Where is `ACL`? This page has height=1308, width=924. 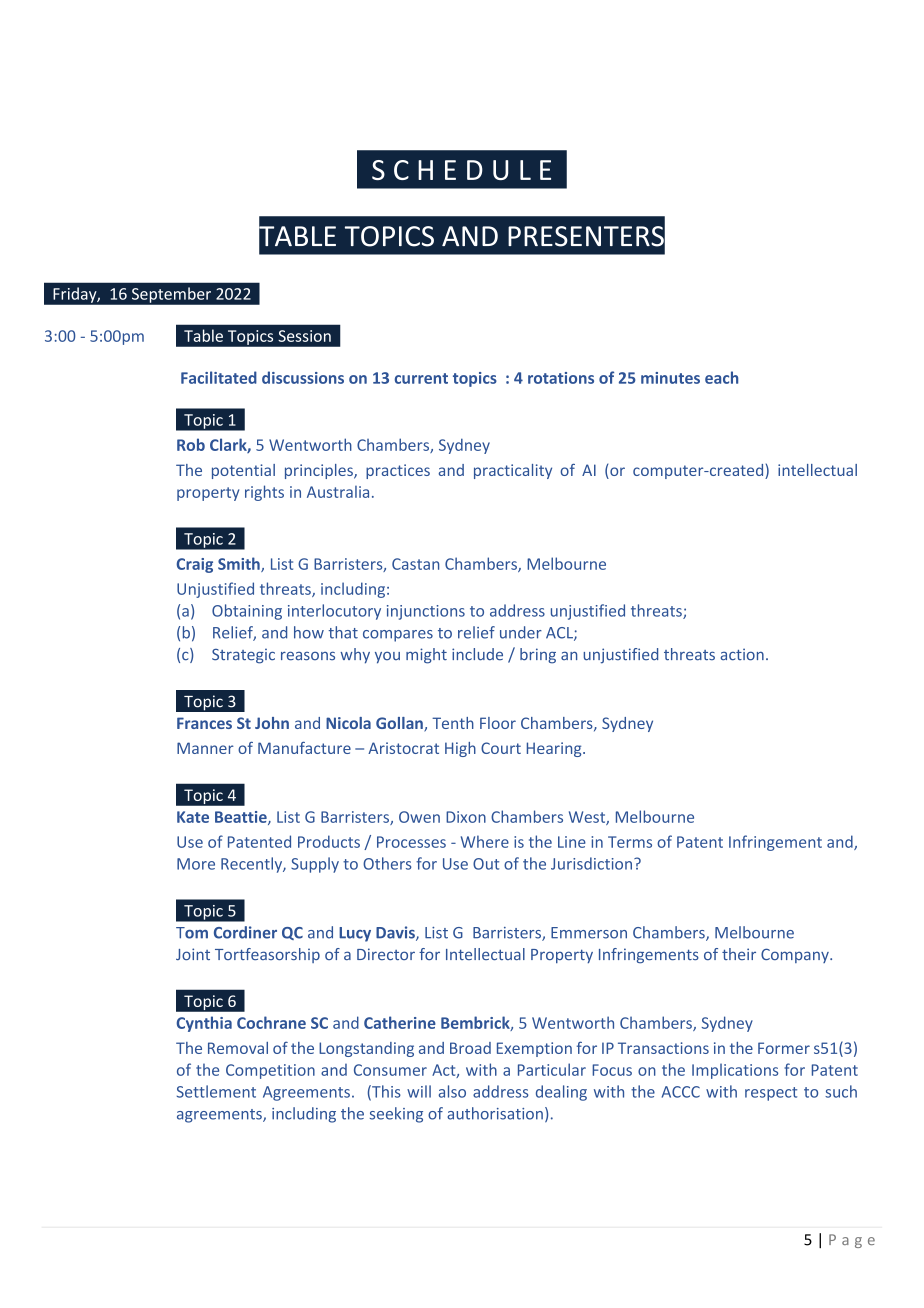 ACL is located at coordinates (560, 634).
